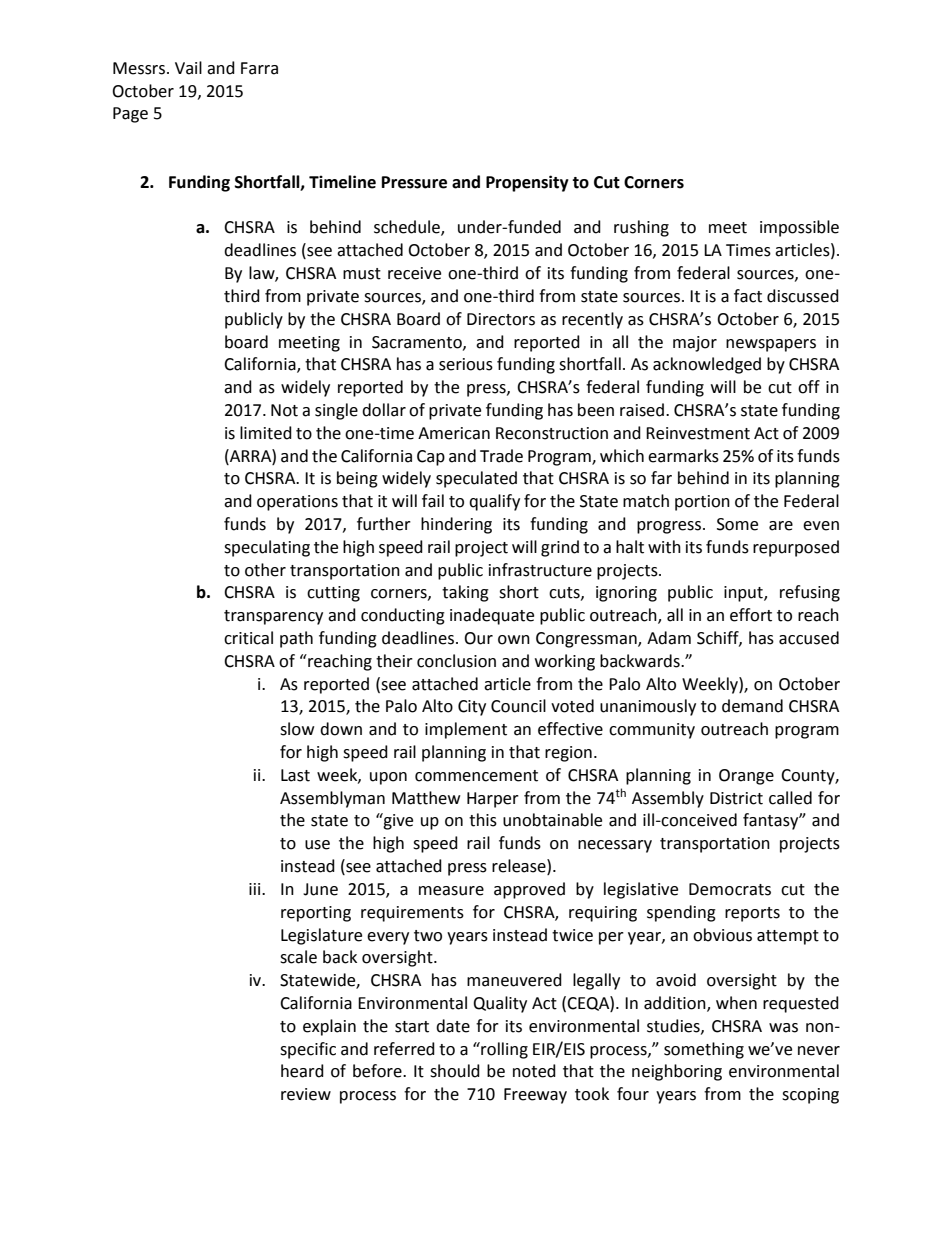 This screenshot has height=1233, width=952. Describe the element at coordinates (744, 594) in the screenshot. I see `input` at that location.
